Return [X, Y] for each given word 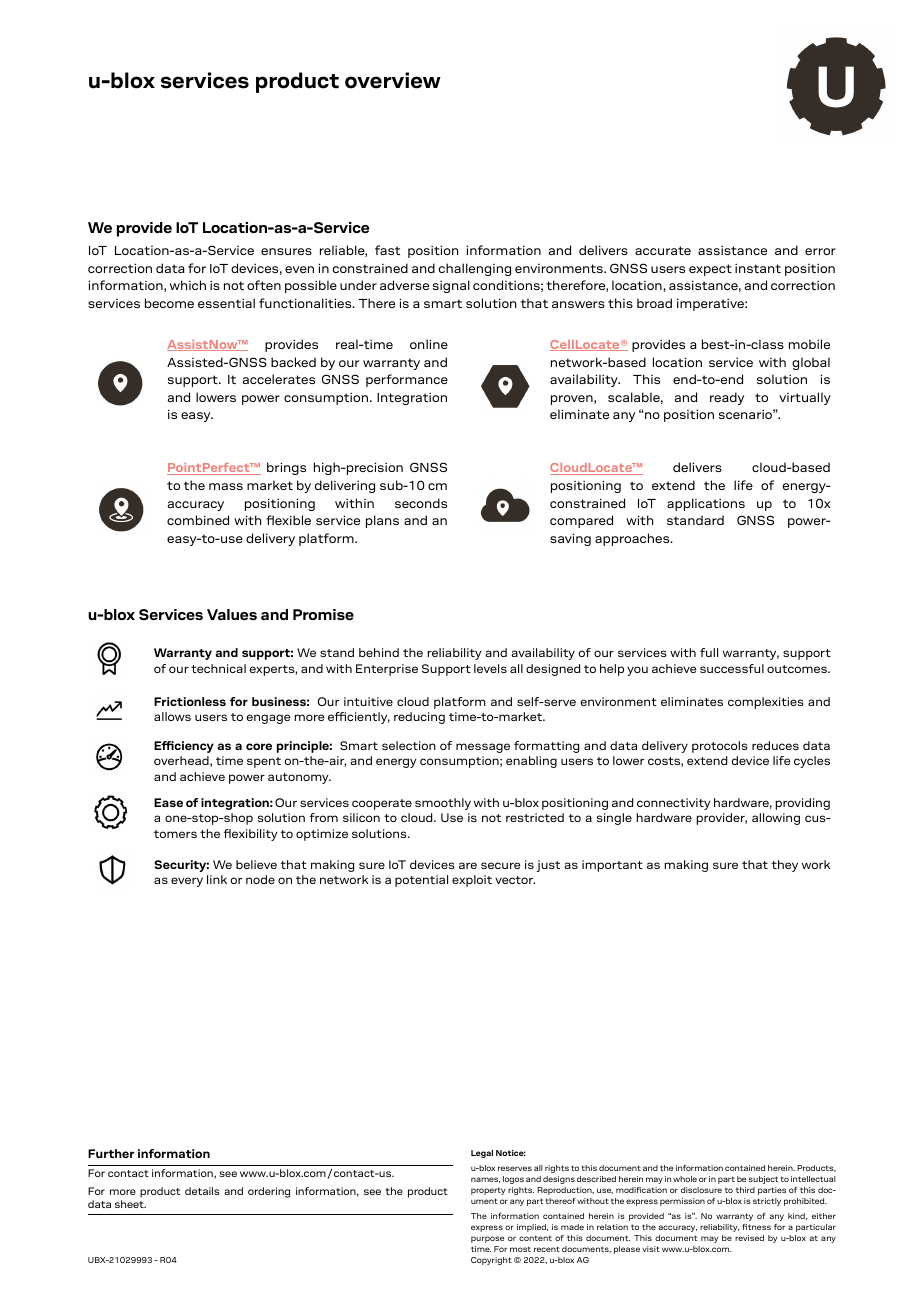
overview [393, 80]
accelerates [279, 379]
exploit [472, 881]
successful [732, 668]
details [202, 1191]
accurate [663, 250]
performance [407, 380]
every [187, 882]
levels [490, 668]
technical [218, 668]
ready [727, 398]
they [785, 866]
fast [387, 250]
